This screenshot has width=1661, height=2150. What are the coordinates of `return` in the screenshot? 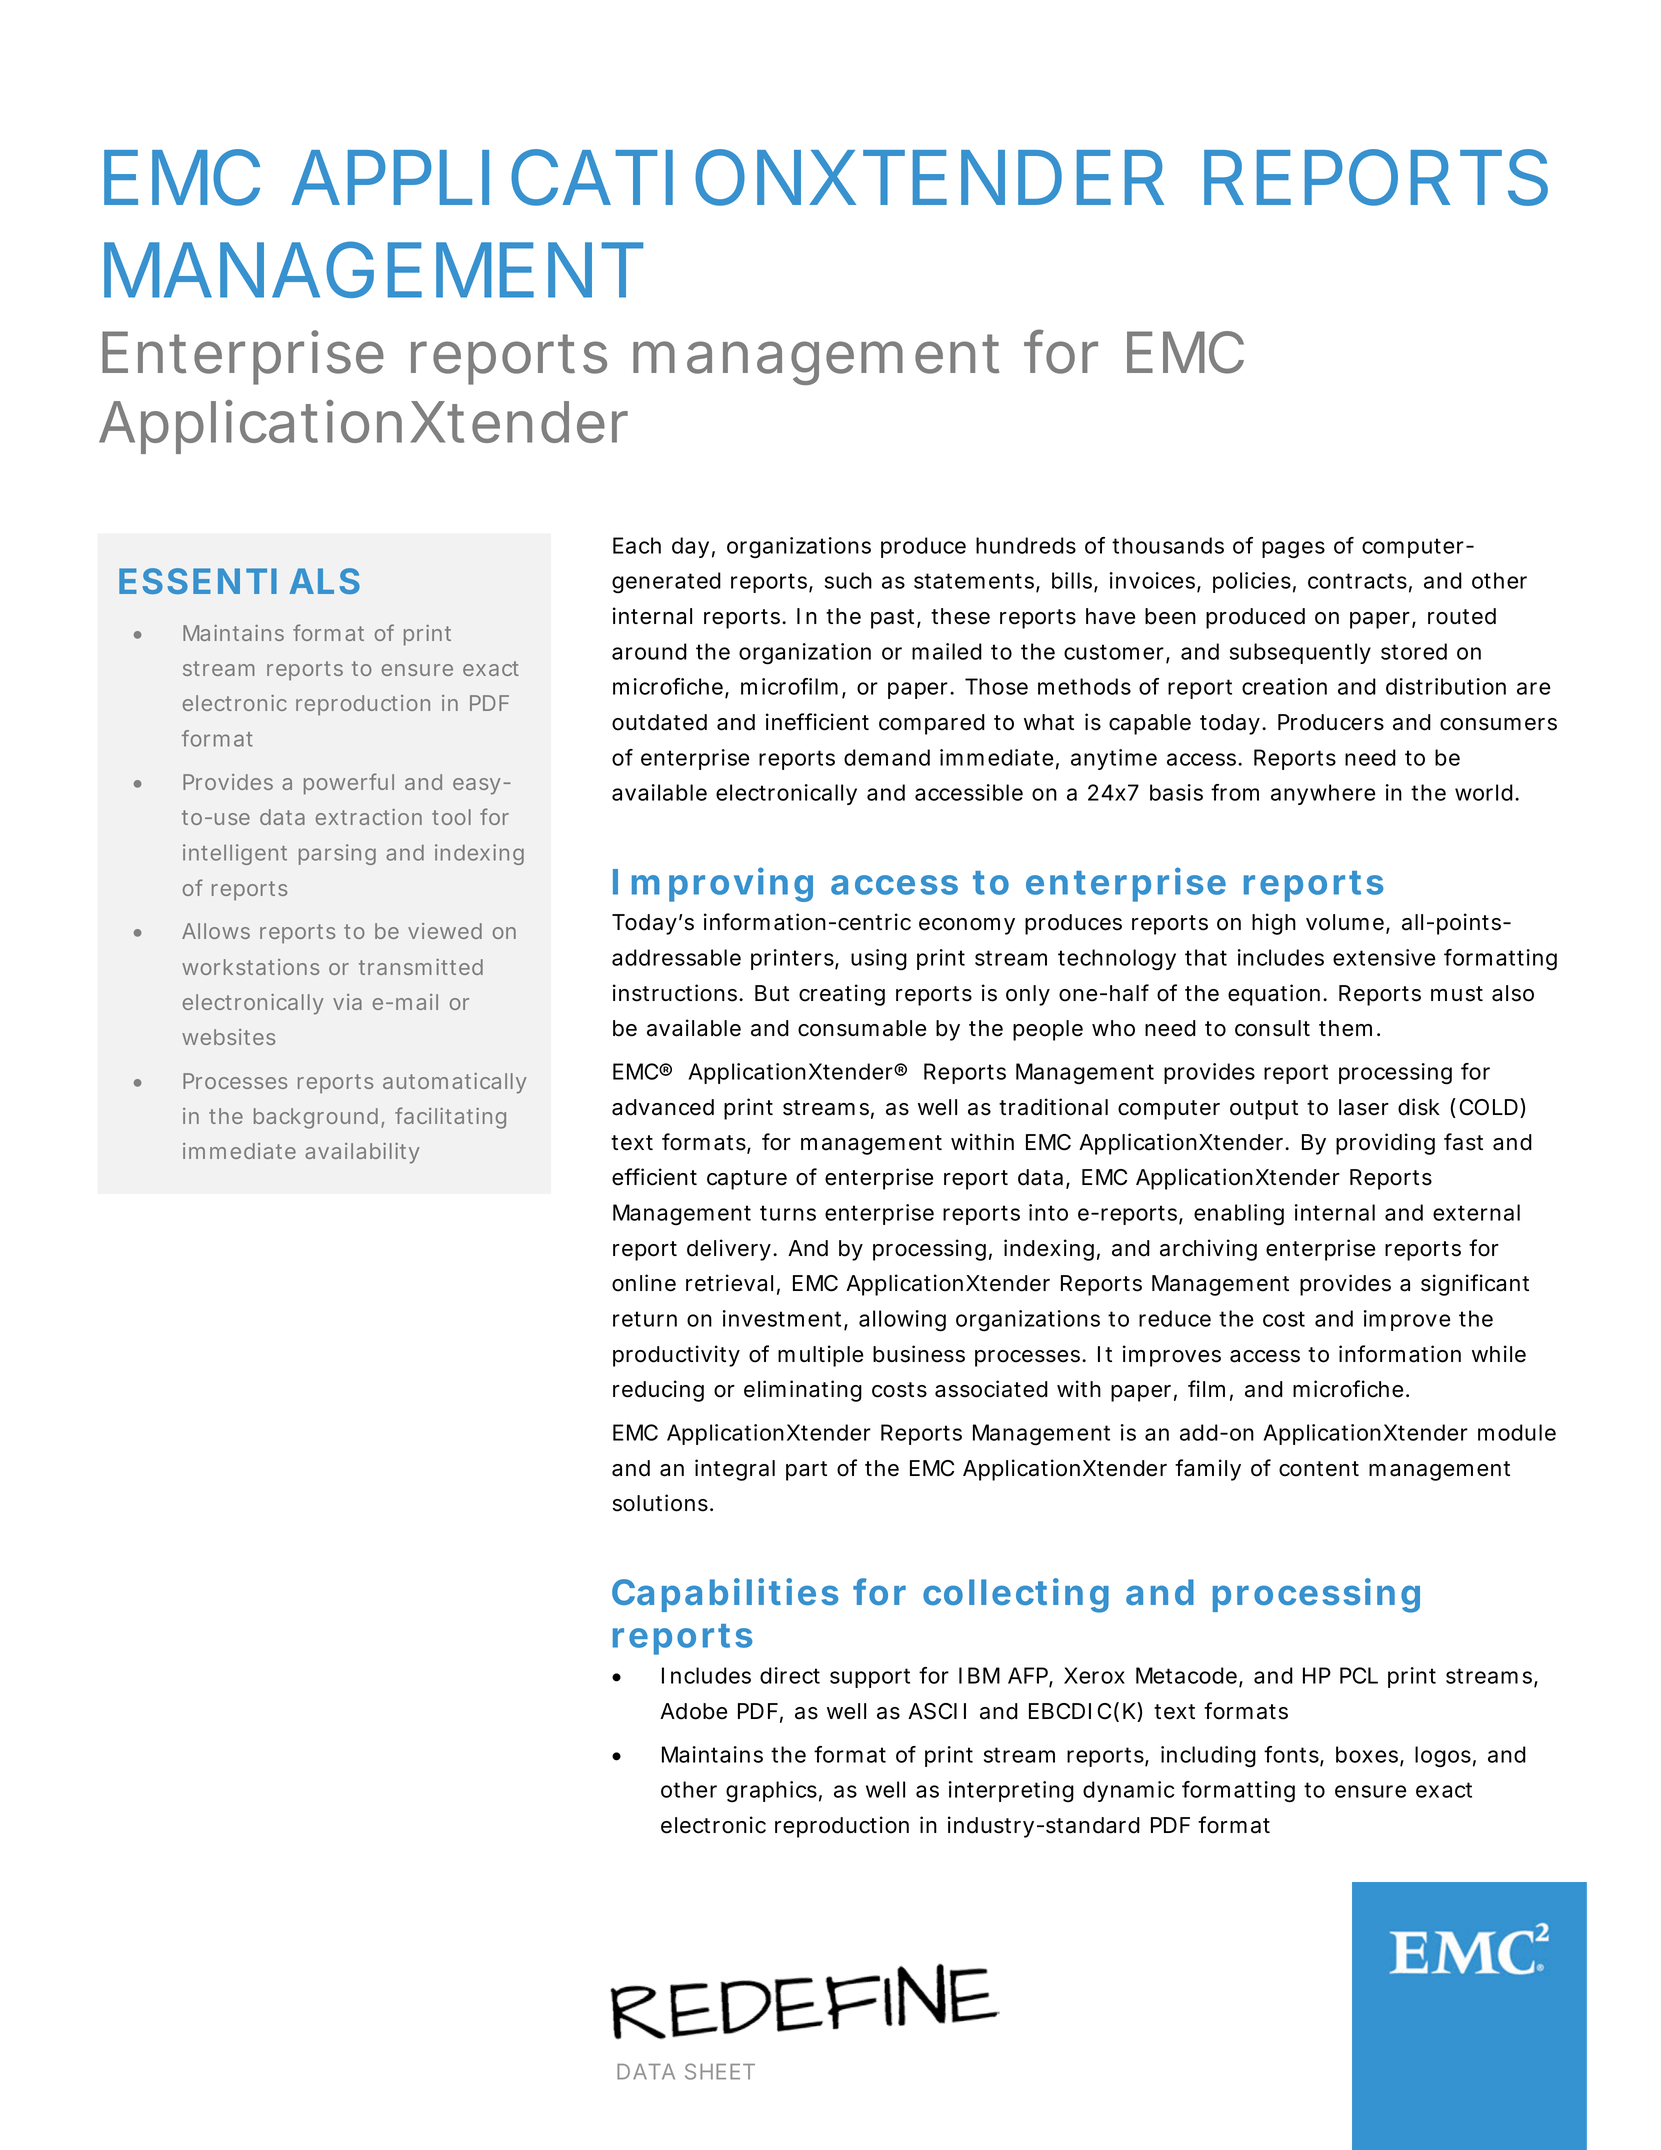 It's located at (645, 1319).
